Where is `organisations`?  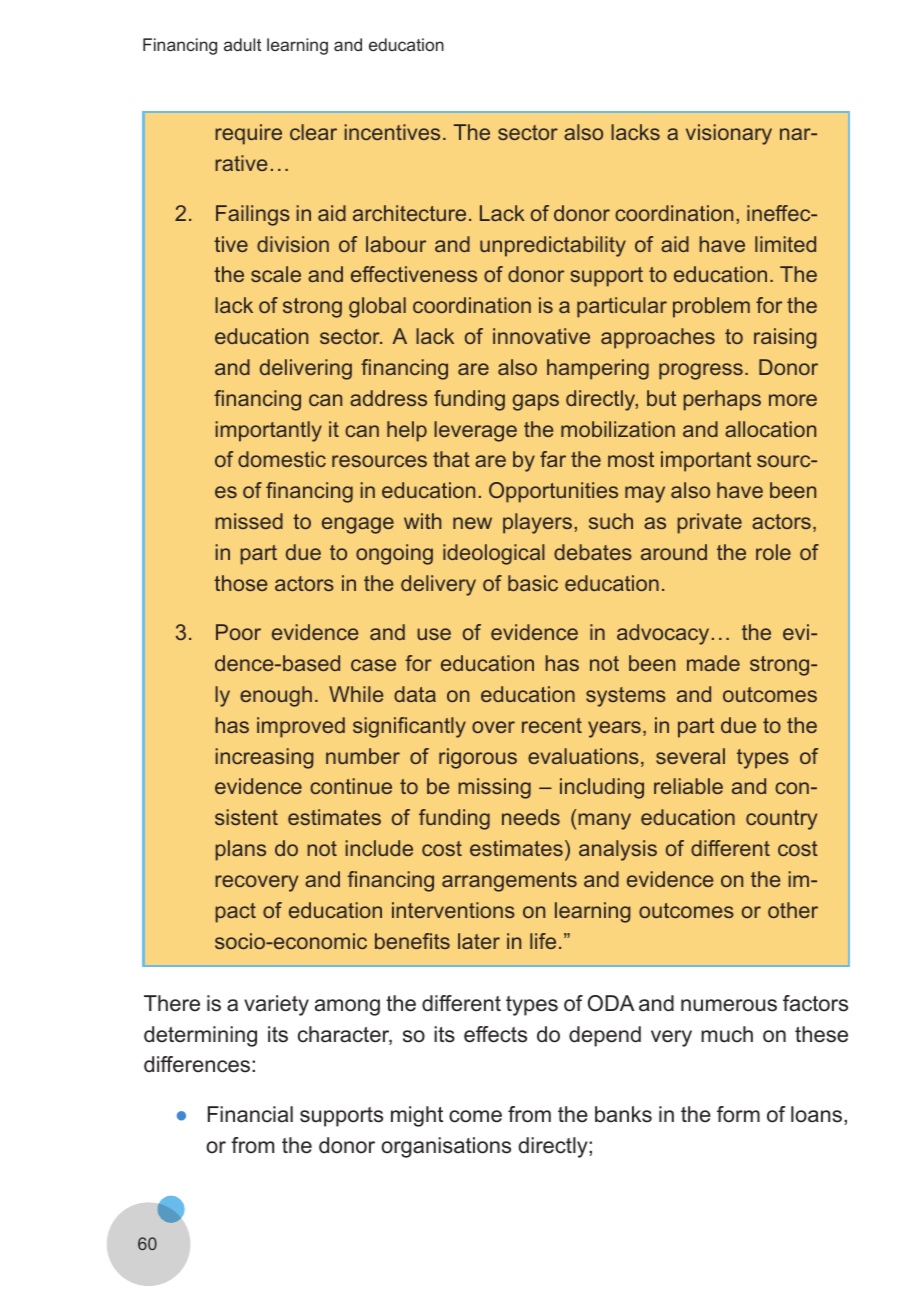 organisations is located at coordinates (446, 1147).
